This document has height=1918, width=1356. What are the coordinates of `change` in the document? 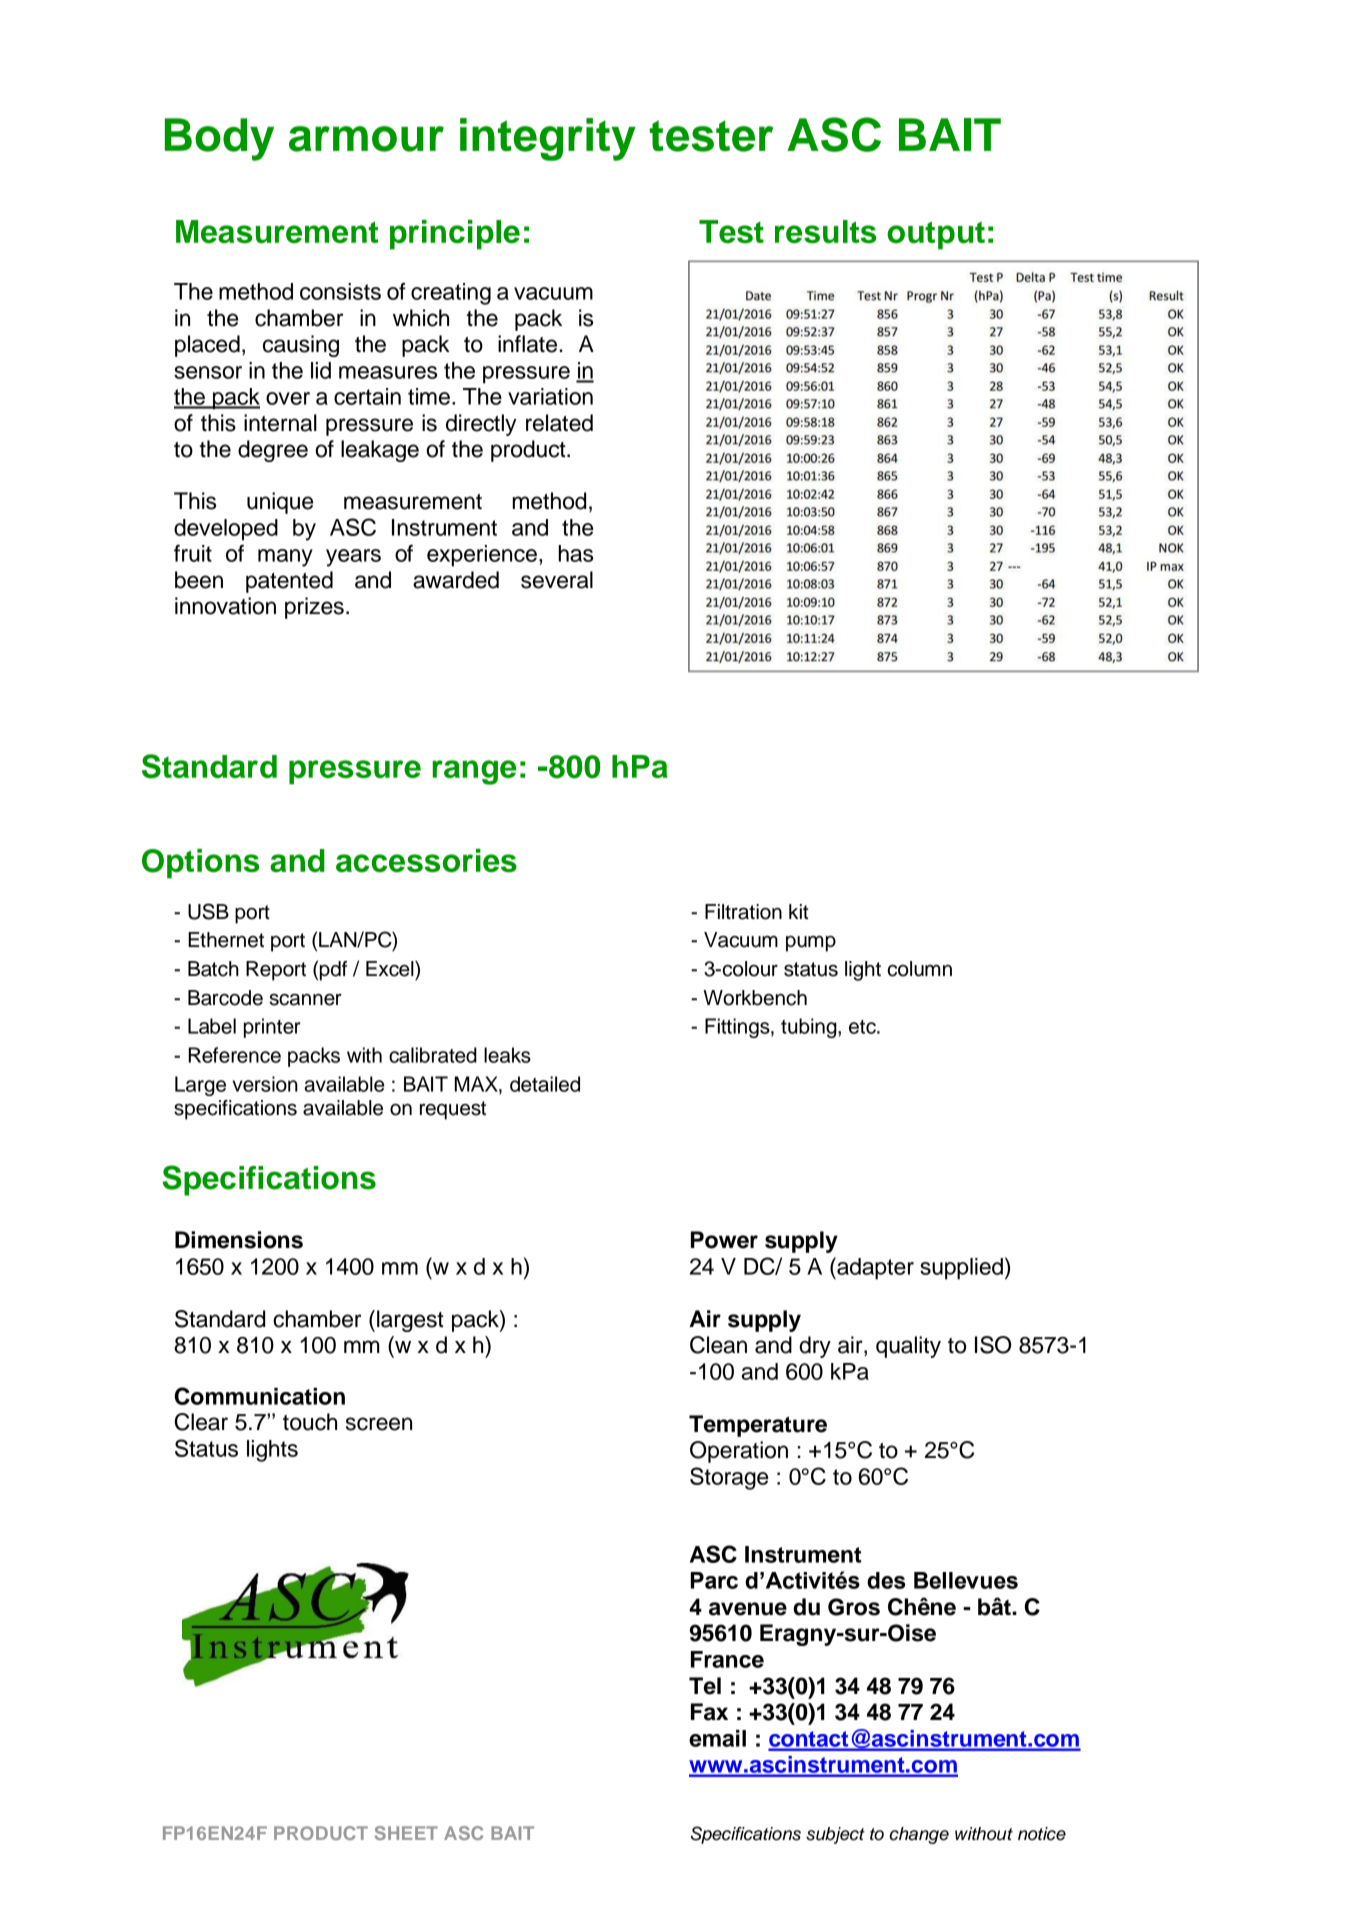 It's located at (919, 1835).
